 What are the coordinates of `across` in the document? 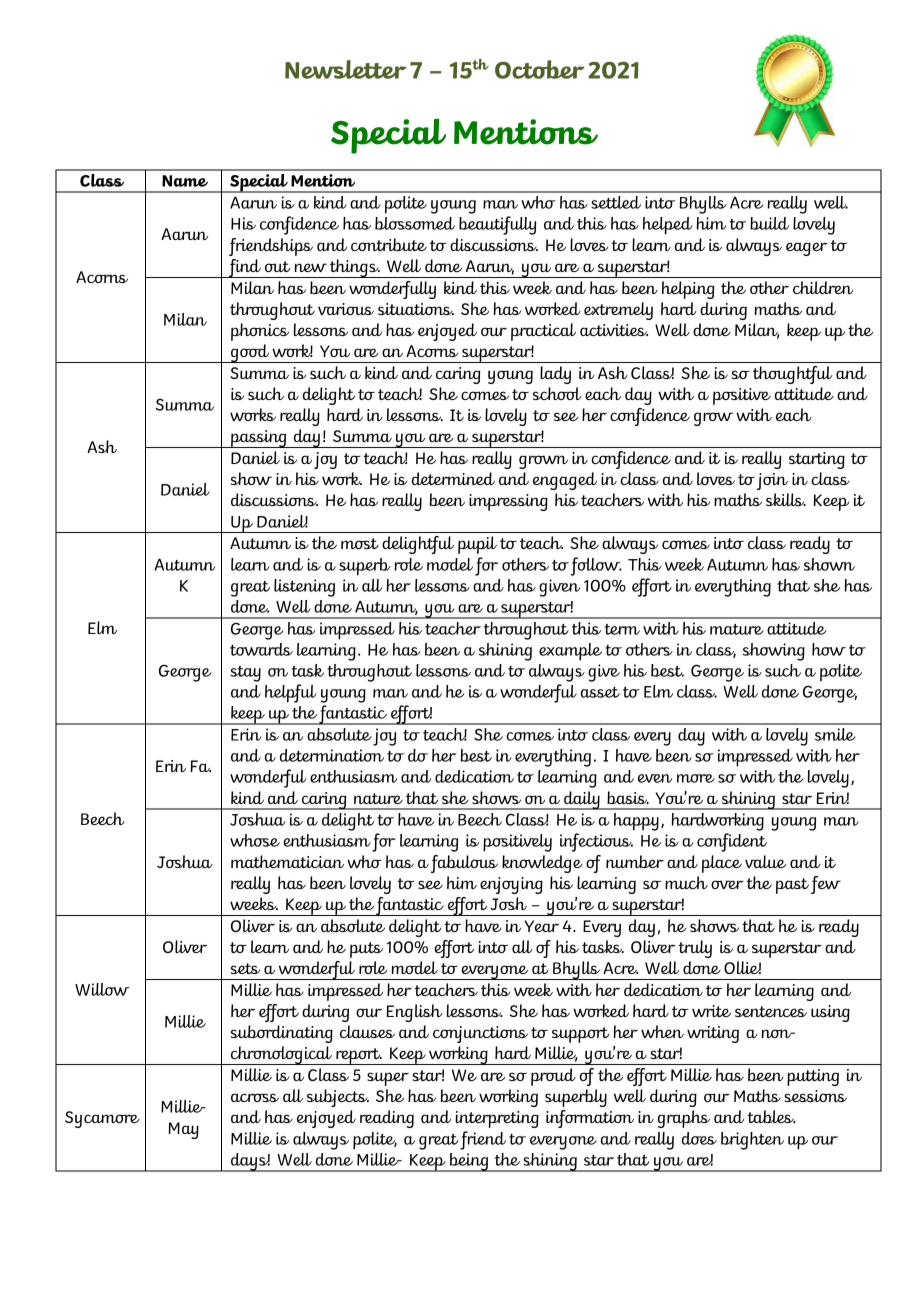 It's located at (255, 1097).
